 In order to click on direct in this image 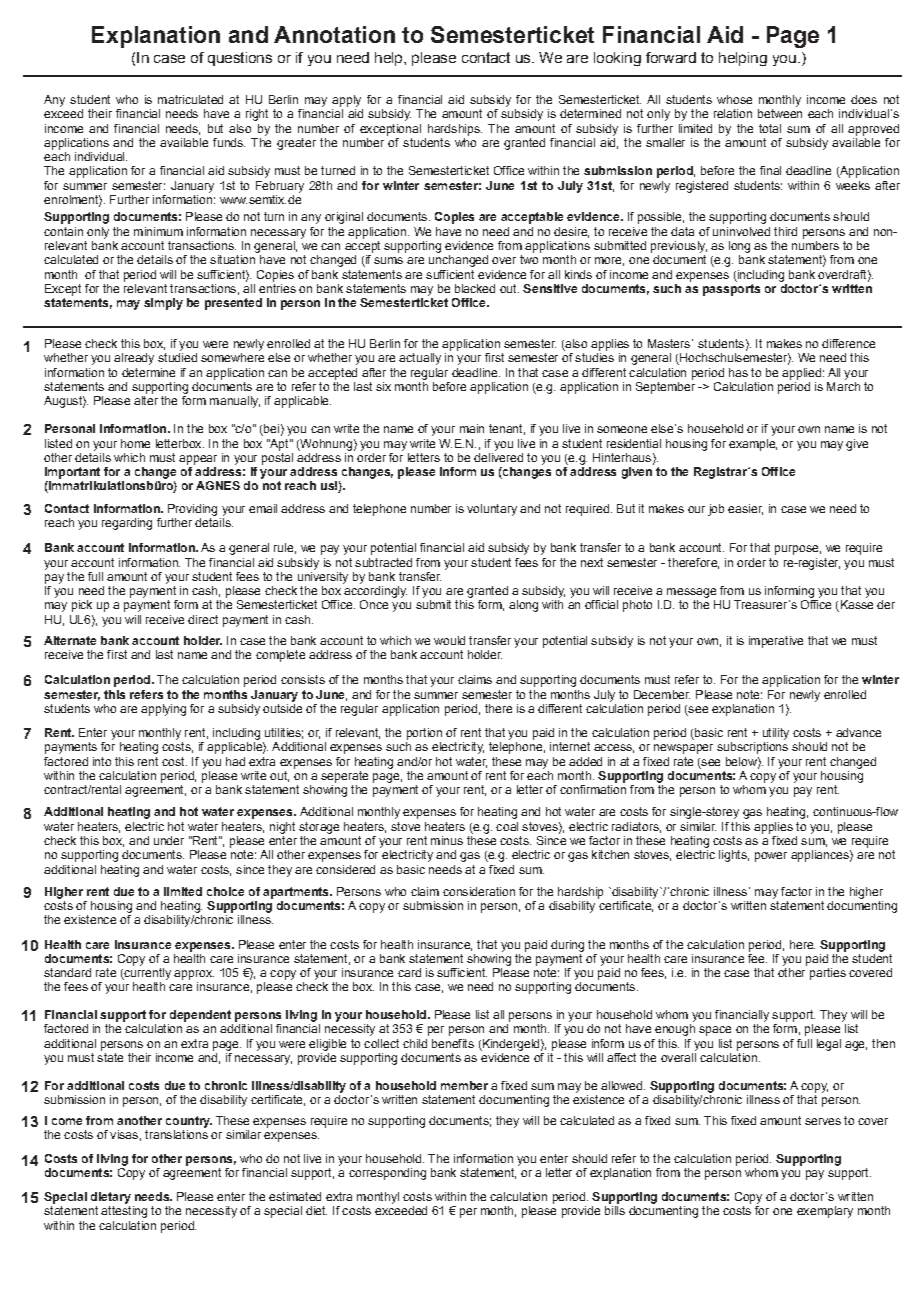, I will do `click(203, 619)`.
